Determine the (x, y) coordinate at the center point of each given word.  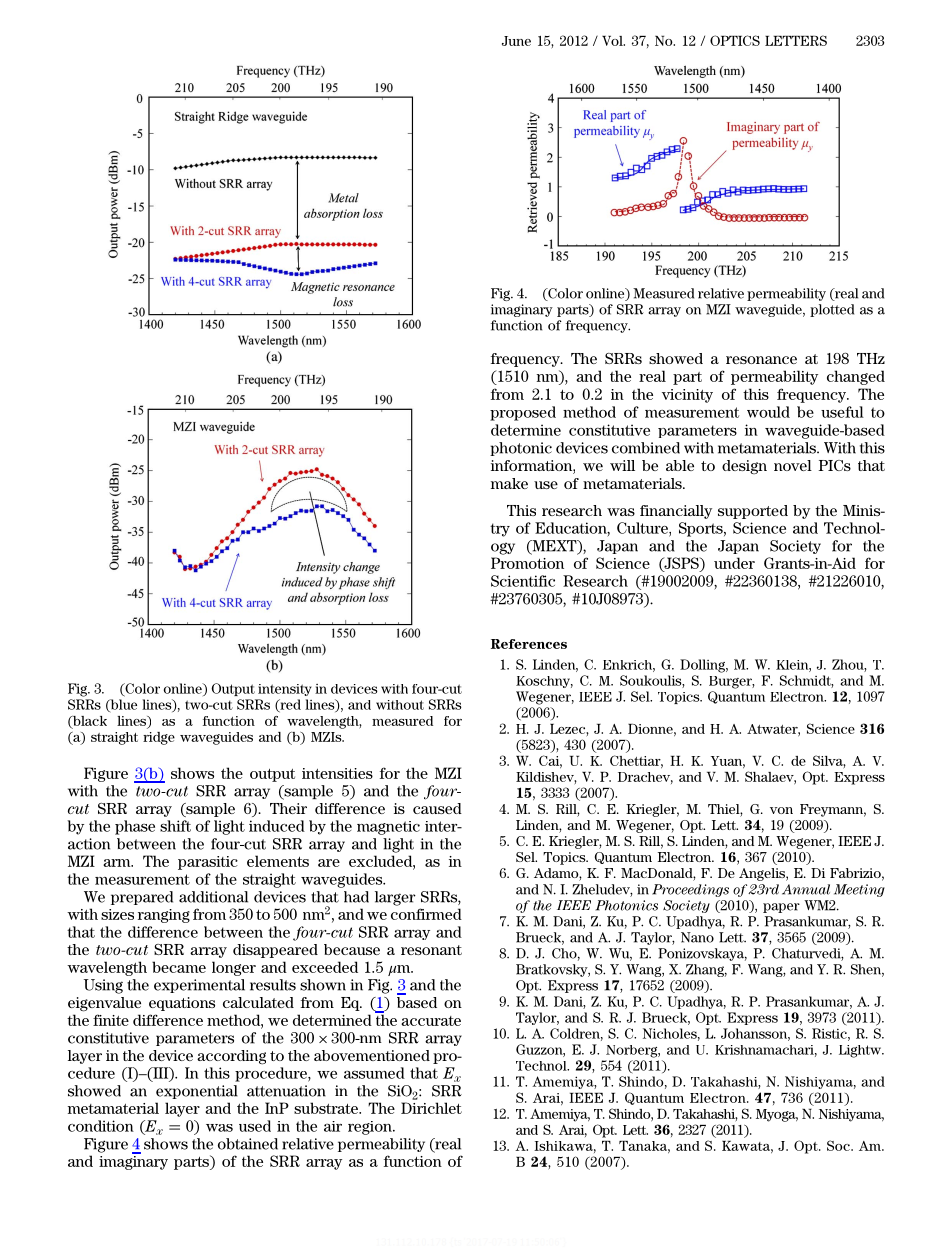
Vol (613, 41)
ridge (159, 738)
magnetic (388, 828)
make (509, 483)
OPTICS (735, 40)
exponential (197, 1092)
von (781, 810)
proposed (523, 413)
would (768, 412)
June (516, 41)
